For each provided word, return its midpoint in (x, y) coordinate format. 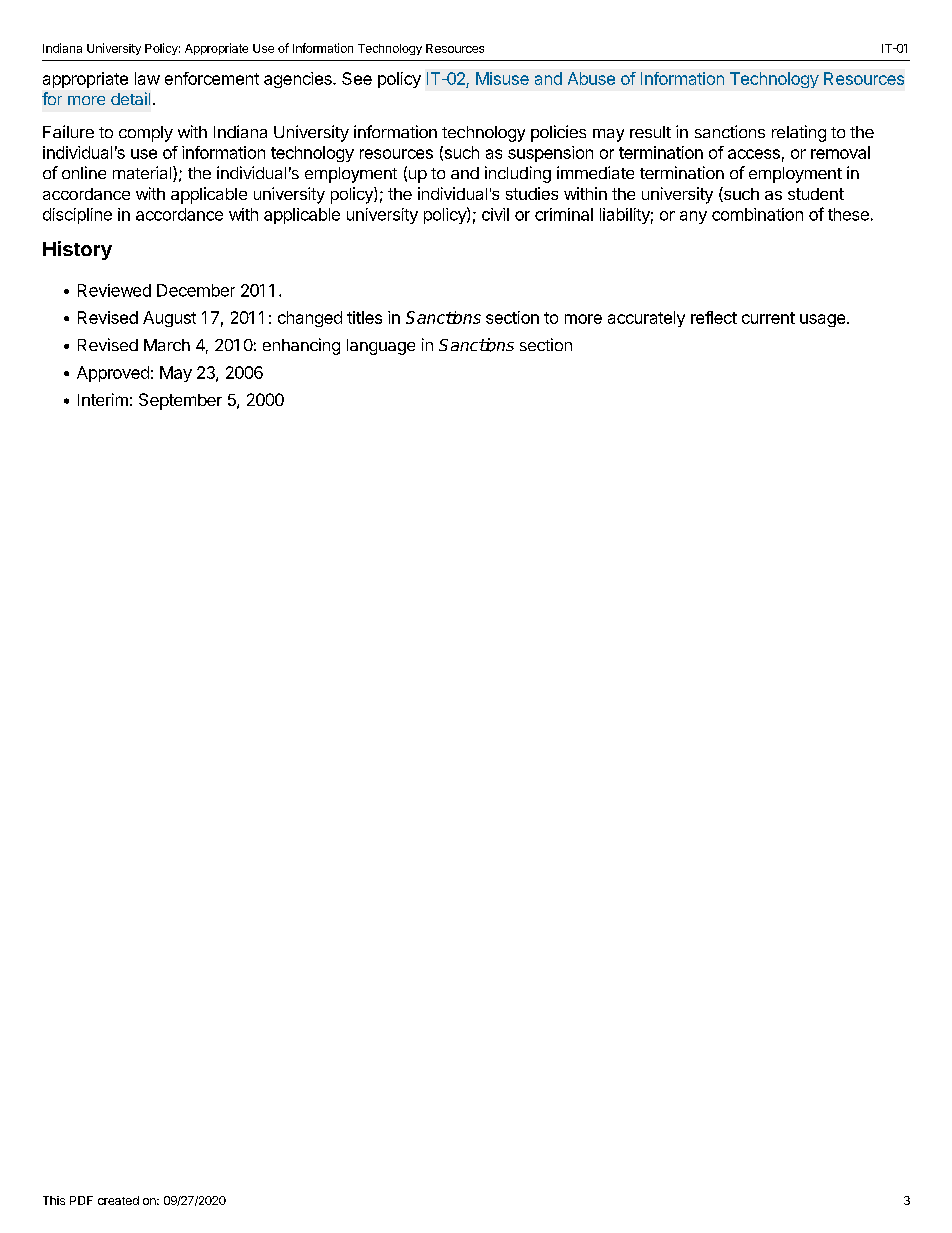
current (768, 318)
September (180, 401)
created (118, 1200)
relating (799, 133)
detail (130, 98)
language (381, 347)
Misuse (502, 78)
